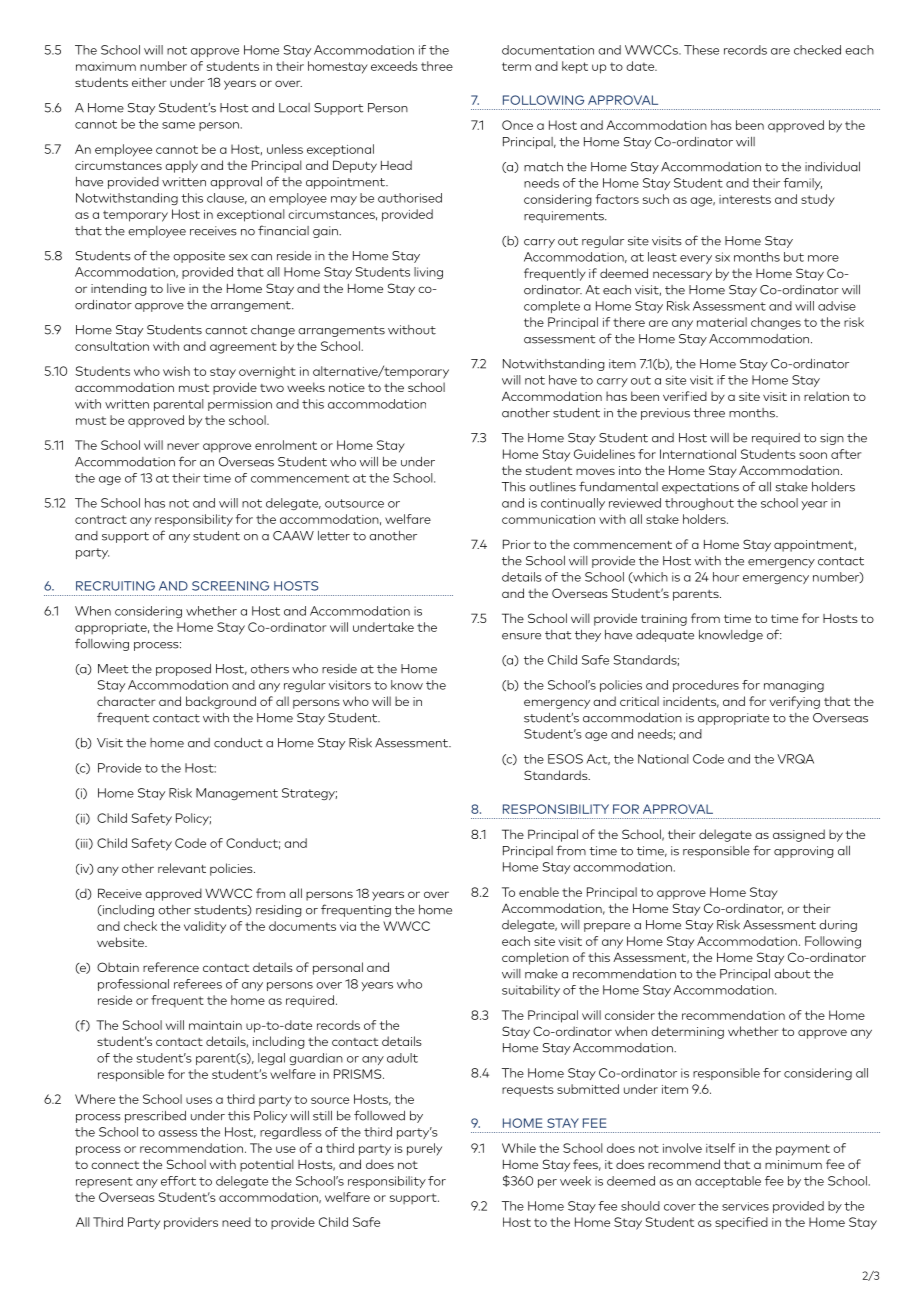 Image resolution: width=924 pixels, height=1308 pixels. Describe the element at coordinates (178, 1181) in the screenshot. I see `effort` at that location.
